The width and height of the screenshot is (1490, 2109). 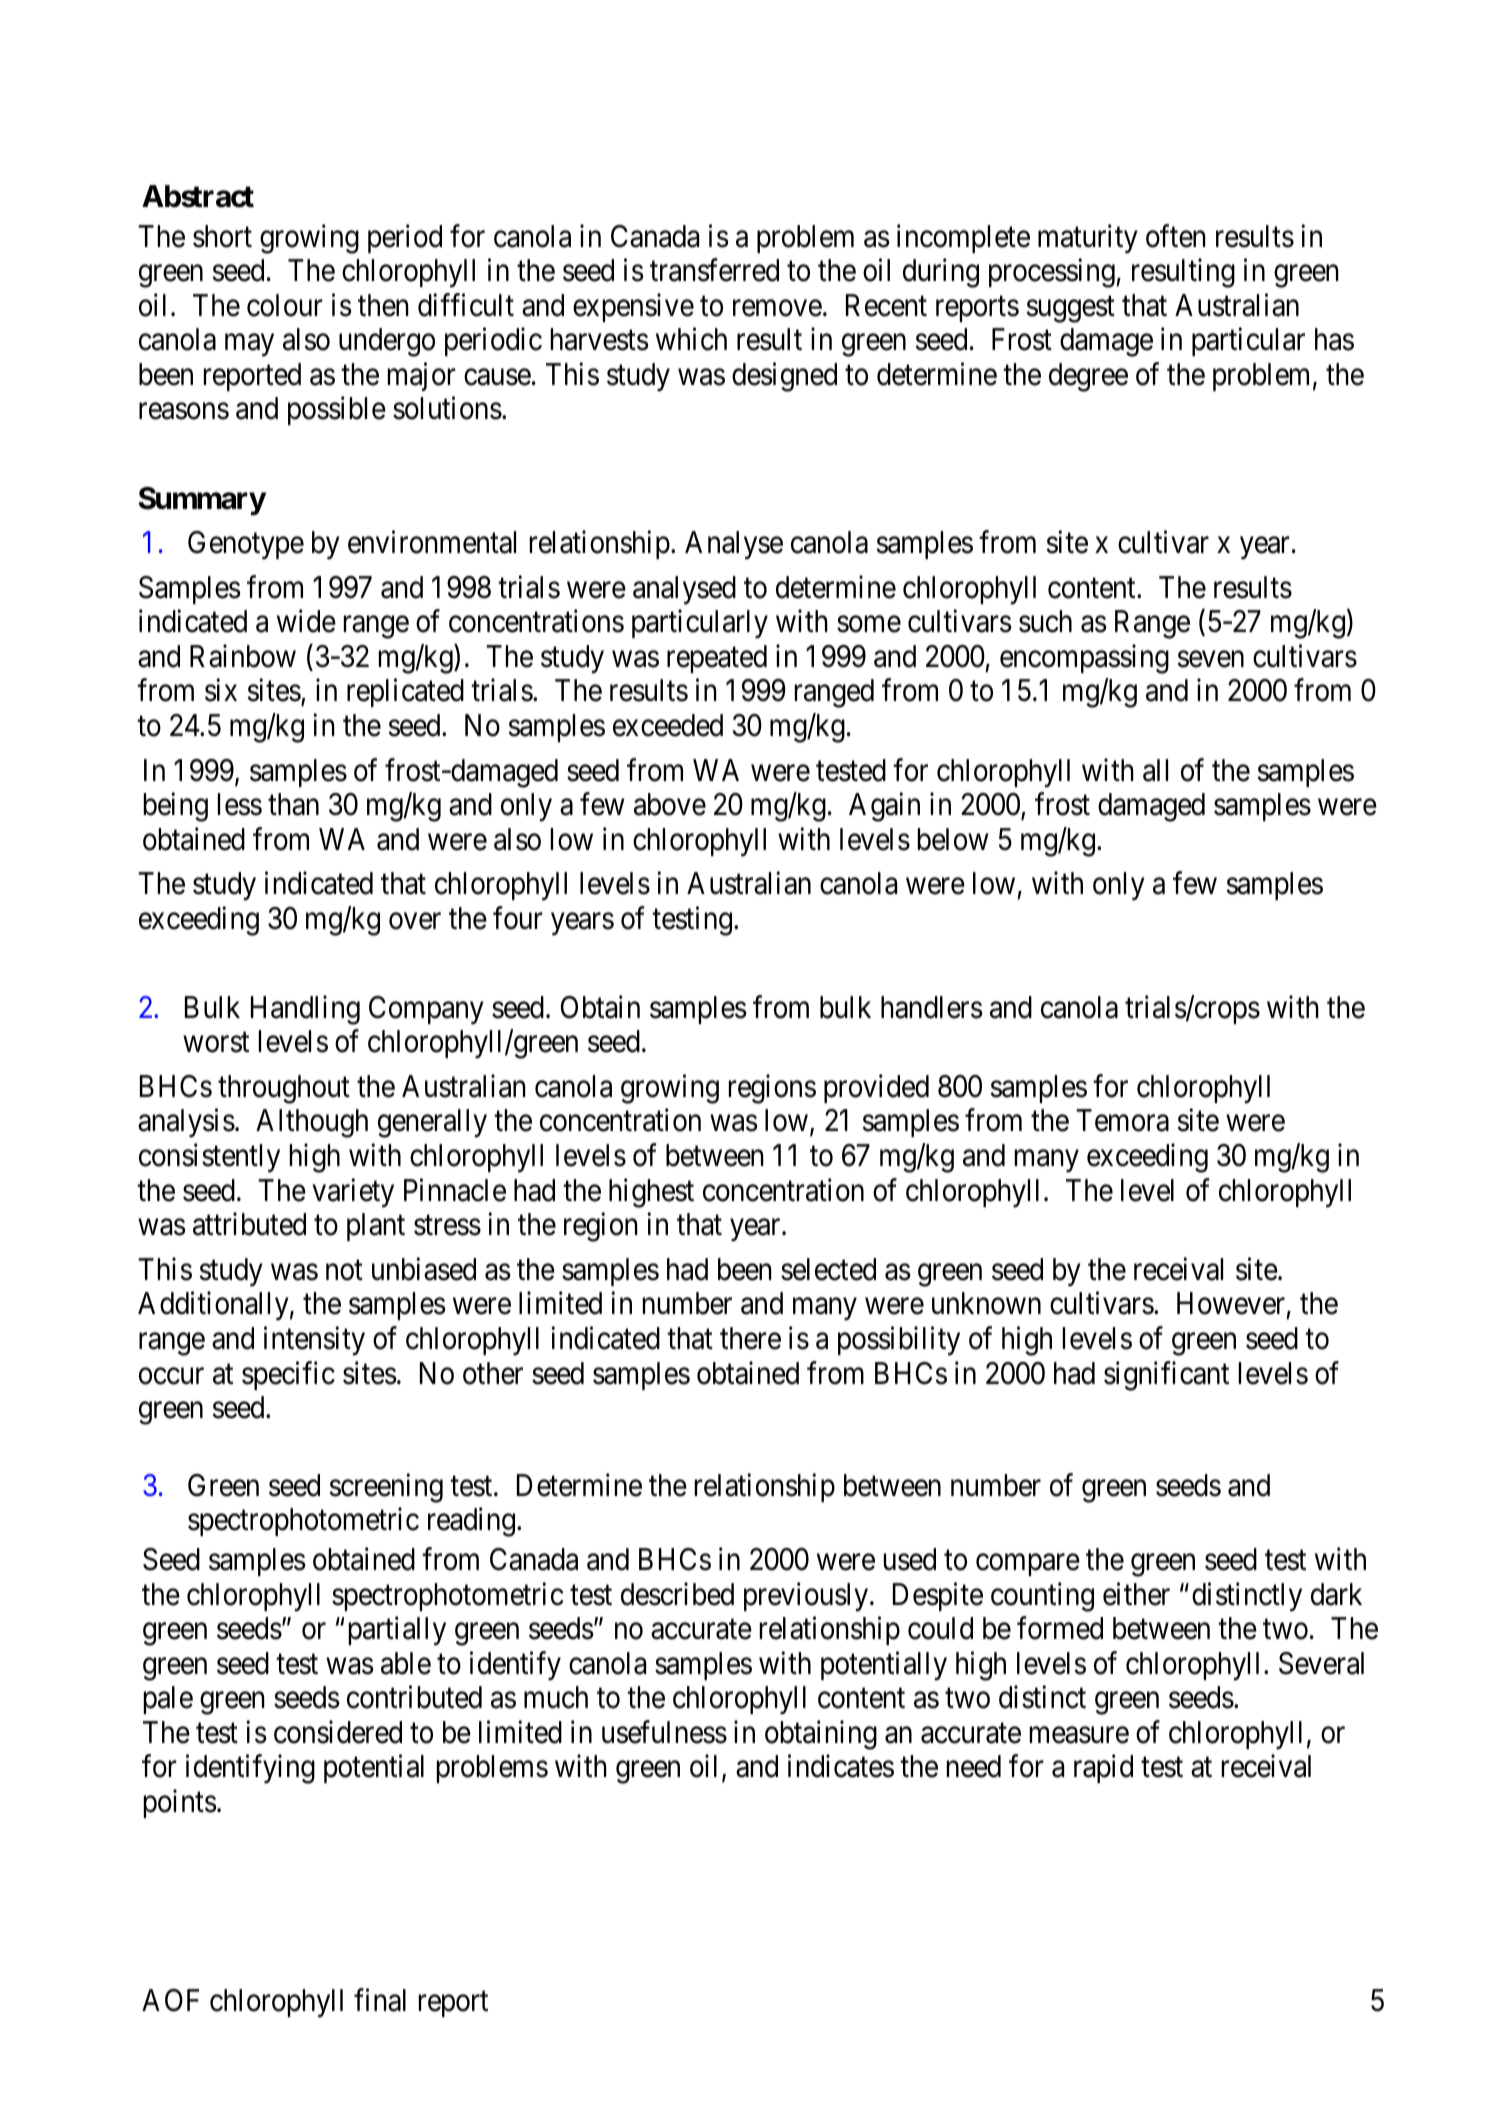 I want to click on usefulness, so click(x=664, y=1732).
